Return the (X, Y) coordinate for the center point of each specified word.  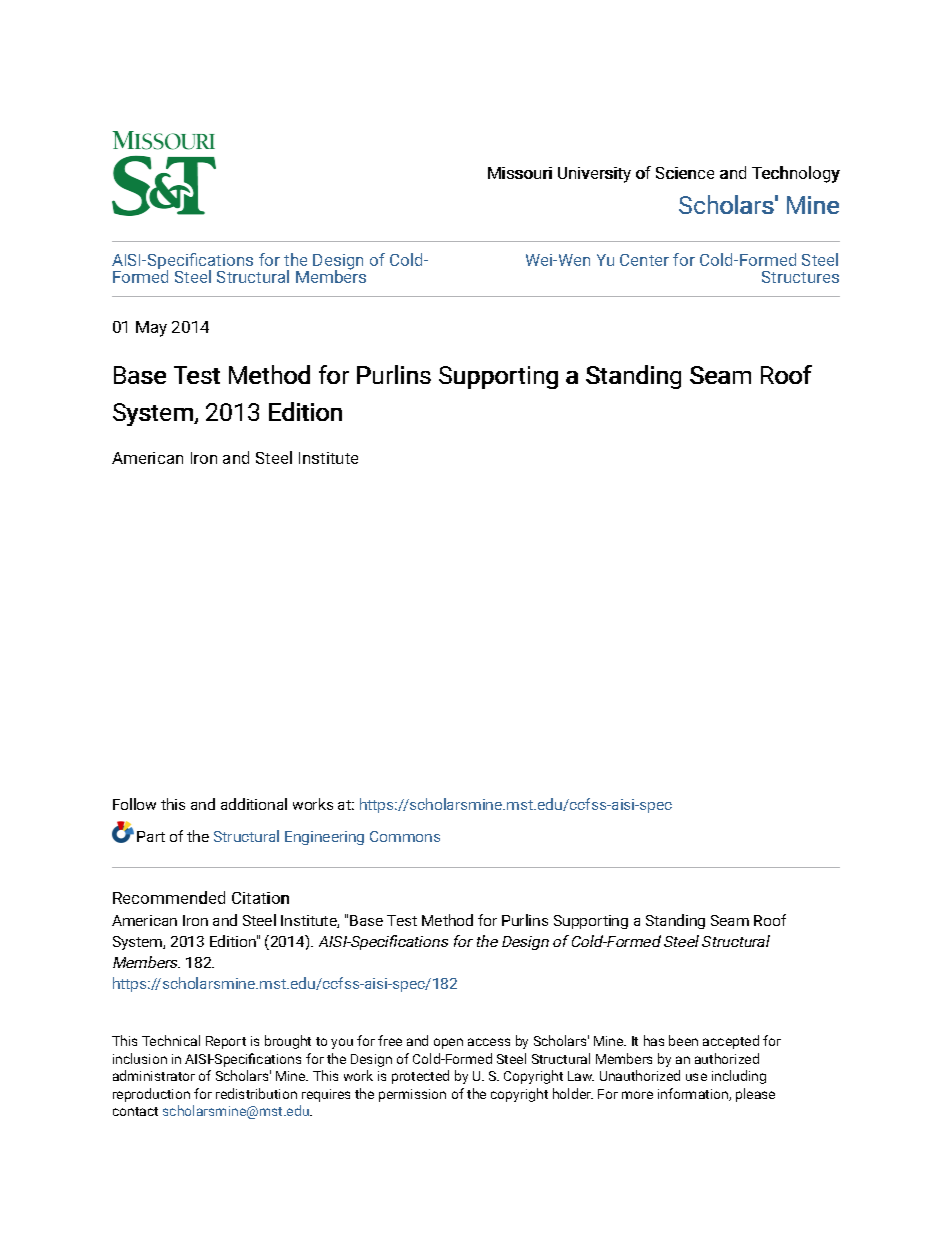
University (594, 175)
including (739, 1077)
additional (254, 804)
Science (685, 173)
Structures (800, 277)
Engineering (324, 838)
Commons (405, 836)
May (151, 329)
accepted (731, 1042)
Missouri (520, 173)
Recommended (169, 897)
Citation (260, 898)
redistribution (256, 1093)
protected (420, 1077)
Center (644, 260)
